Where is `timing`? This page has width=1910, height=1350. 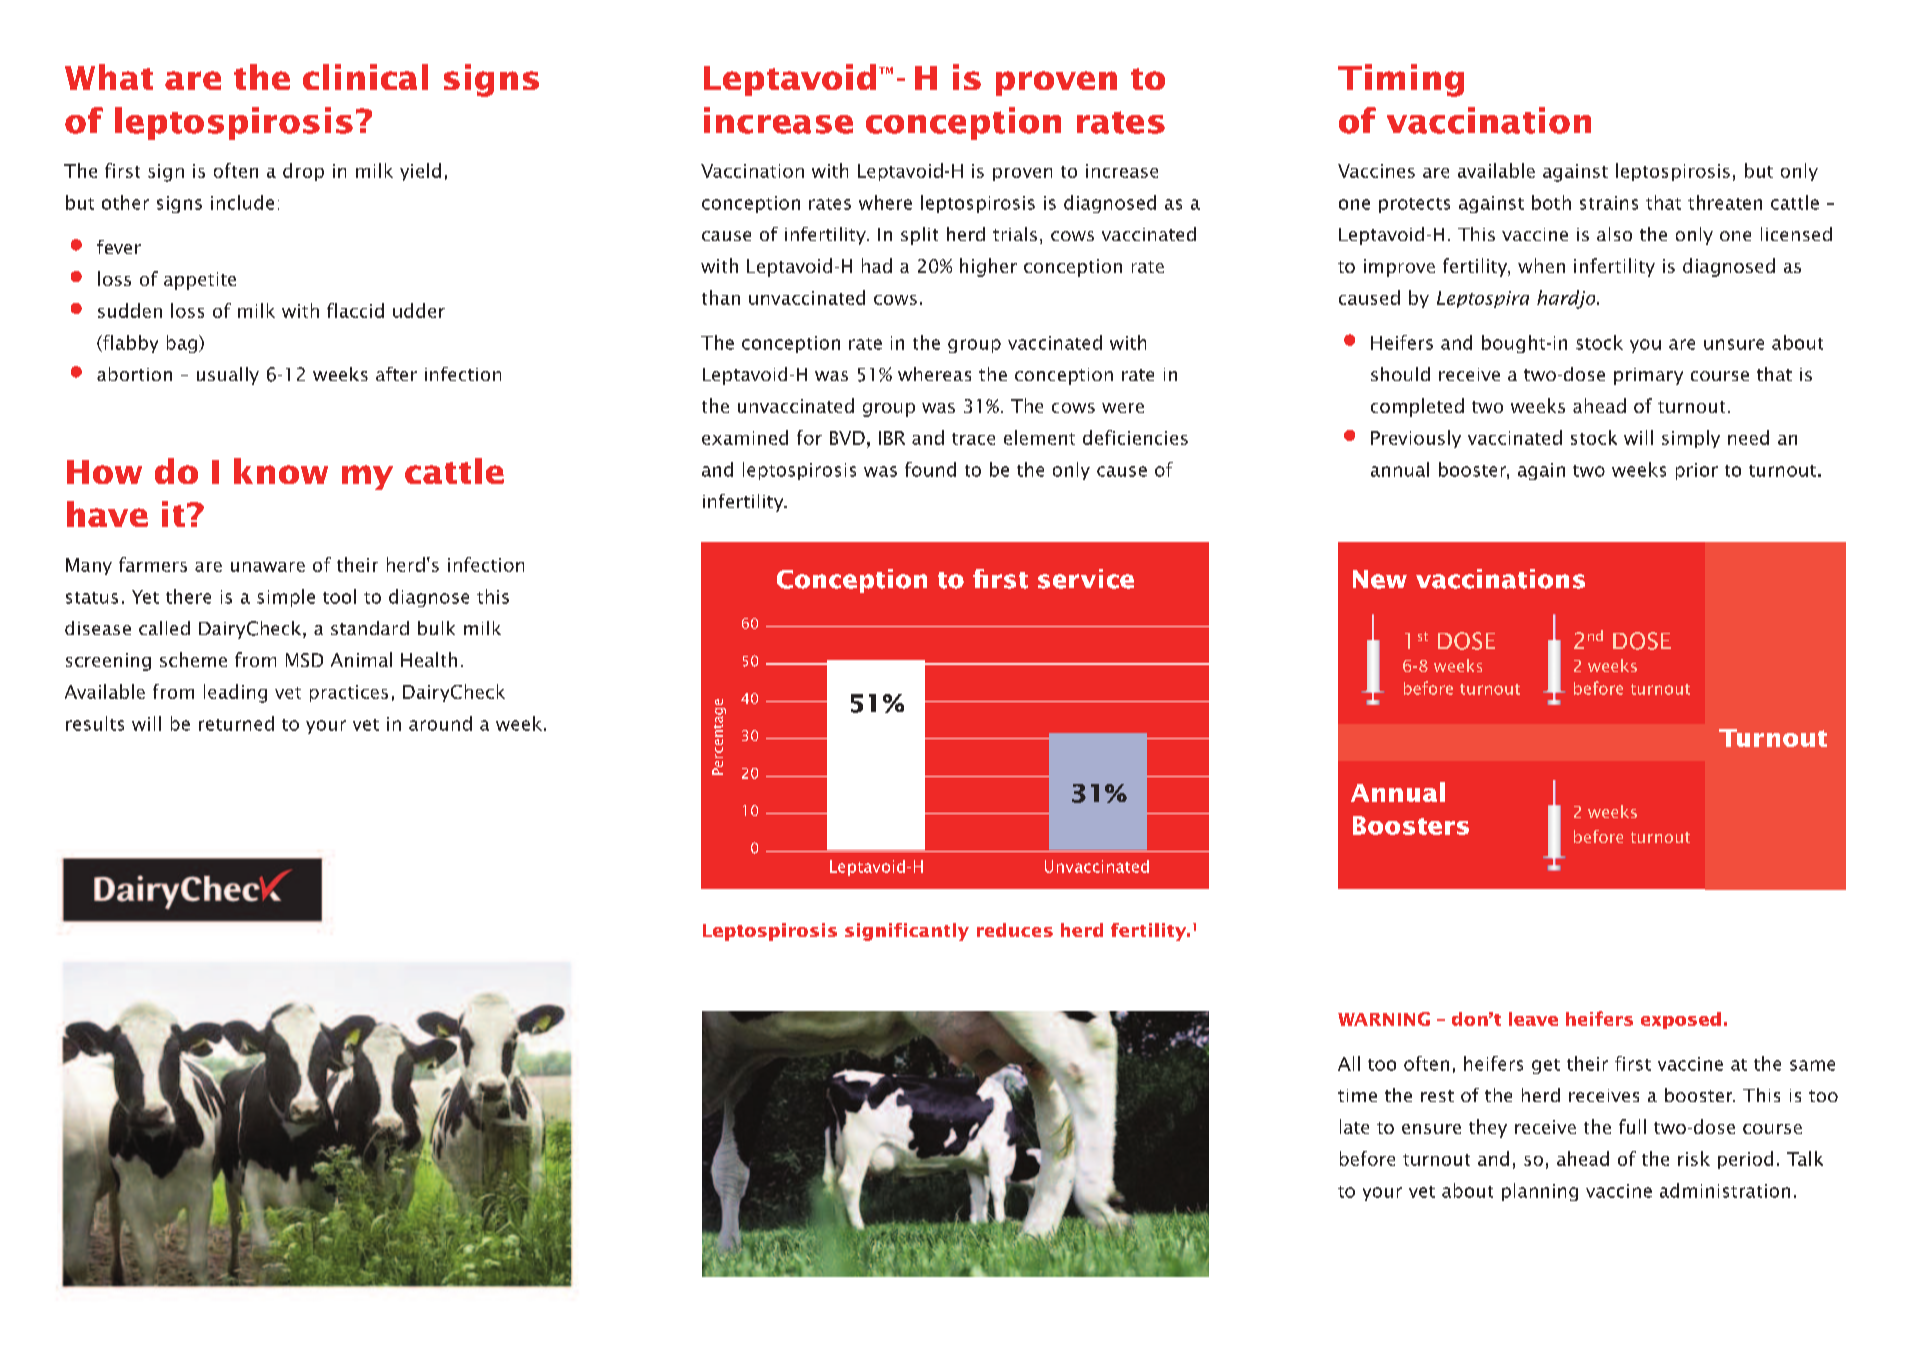
timing is located at coordinates (1401, 80).
